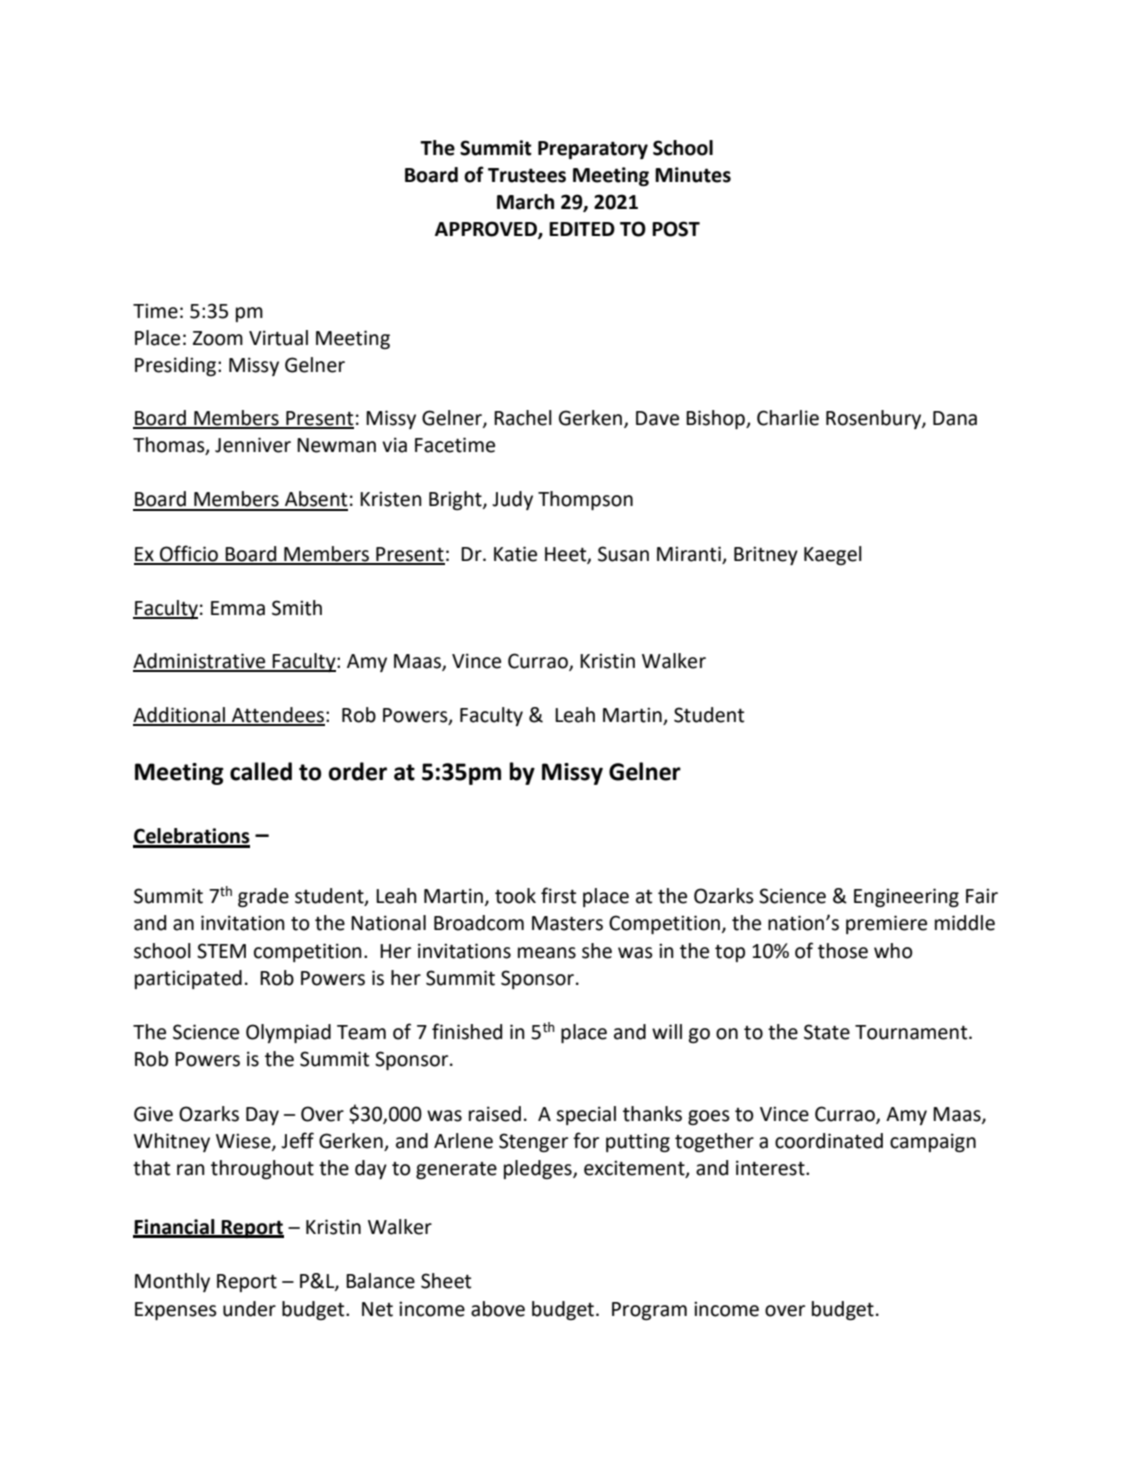 This document has width=1135, height=1469. I want to click on Engineering, so click(906, 897).
